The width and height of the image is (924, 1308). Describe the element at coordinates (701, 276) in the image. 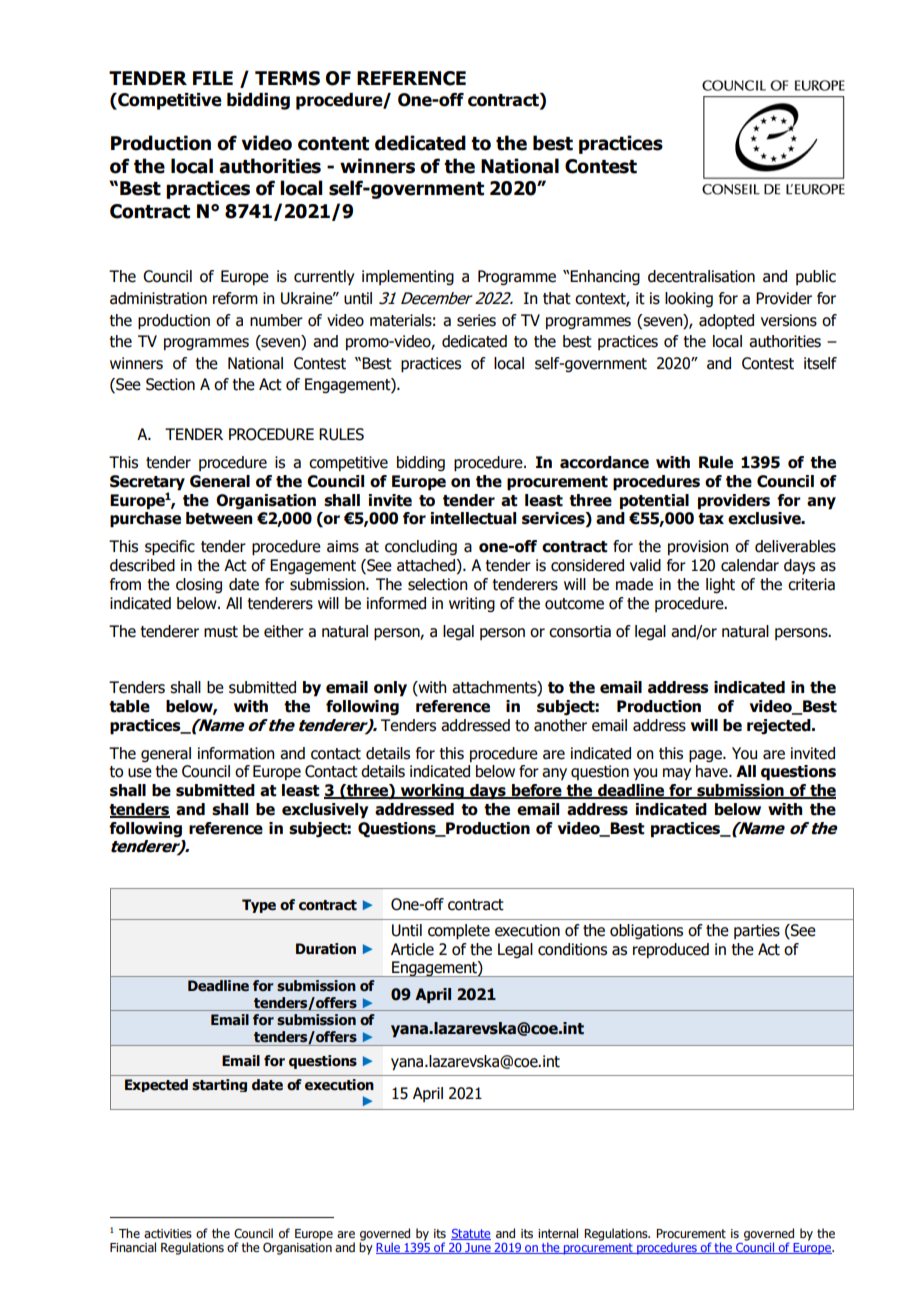

I see `decentralisation` at that location.
